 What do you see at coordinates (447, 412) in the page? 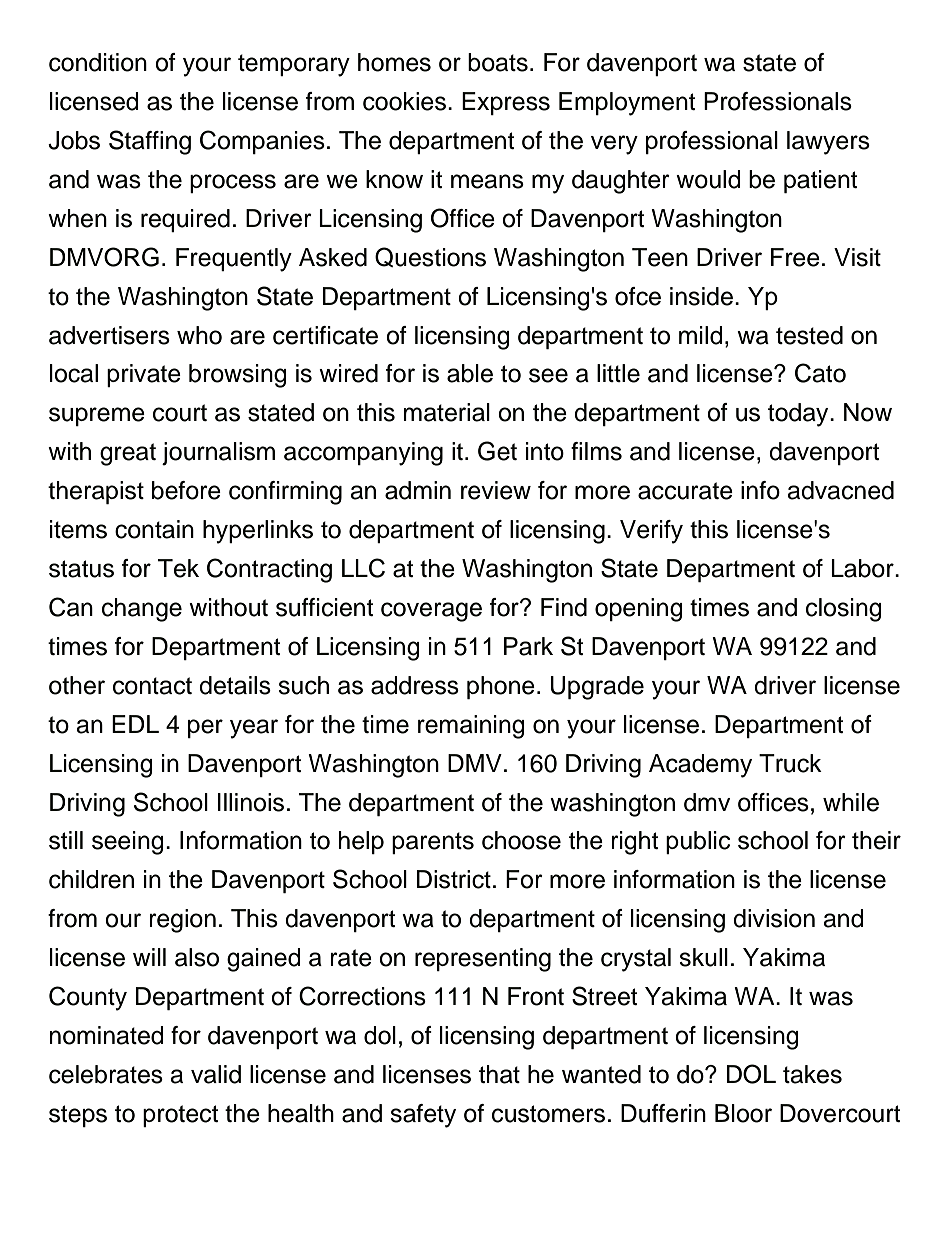
I see `material` at bounding box center [447, 412].
